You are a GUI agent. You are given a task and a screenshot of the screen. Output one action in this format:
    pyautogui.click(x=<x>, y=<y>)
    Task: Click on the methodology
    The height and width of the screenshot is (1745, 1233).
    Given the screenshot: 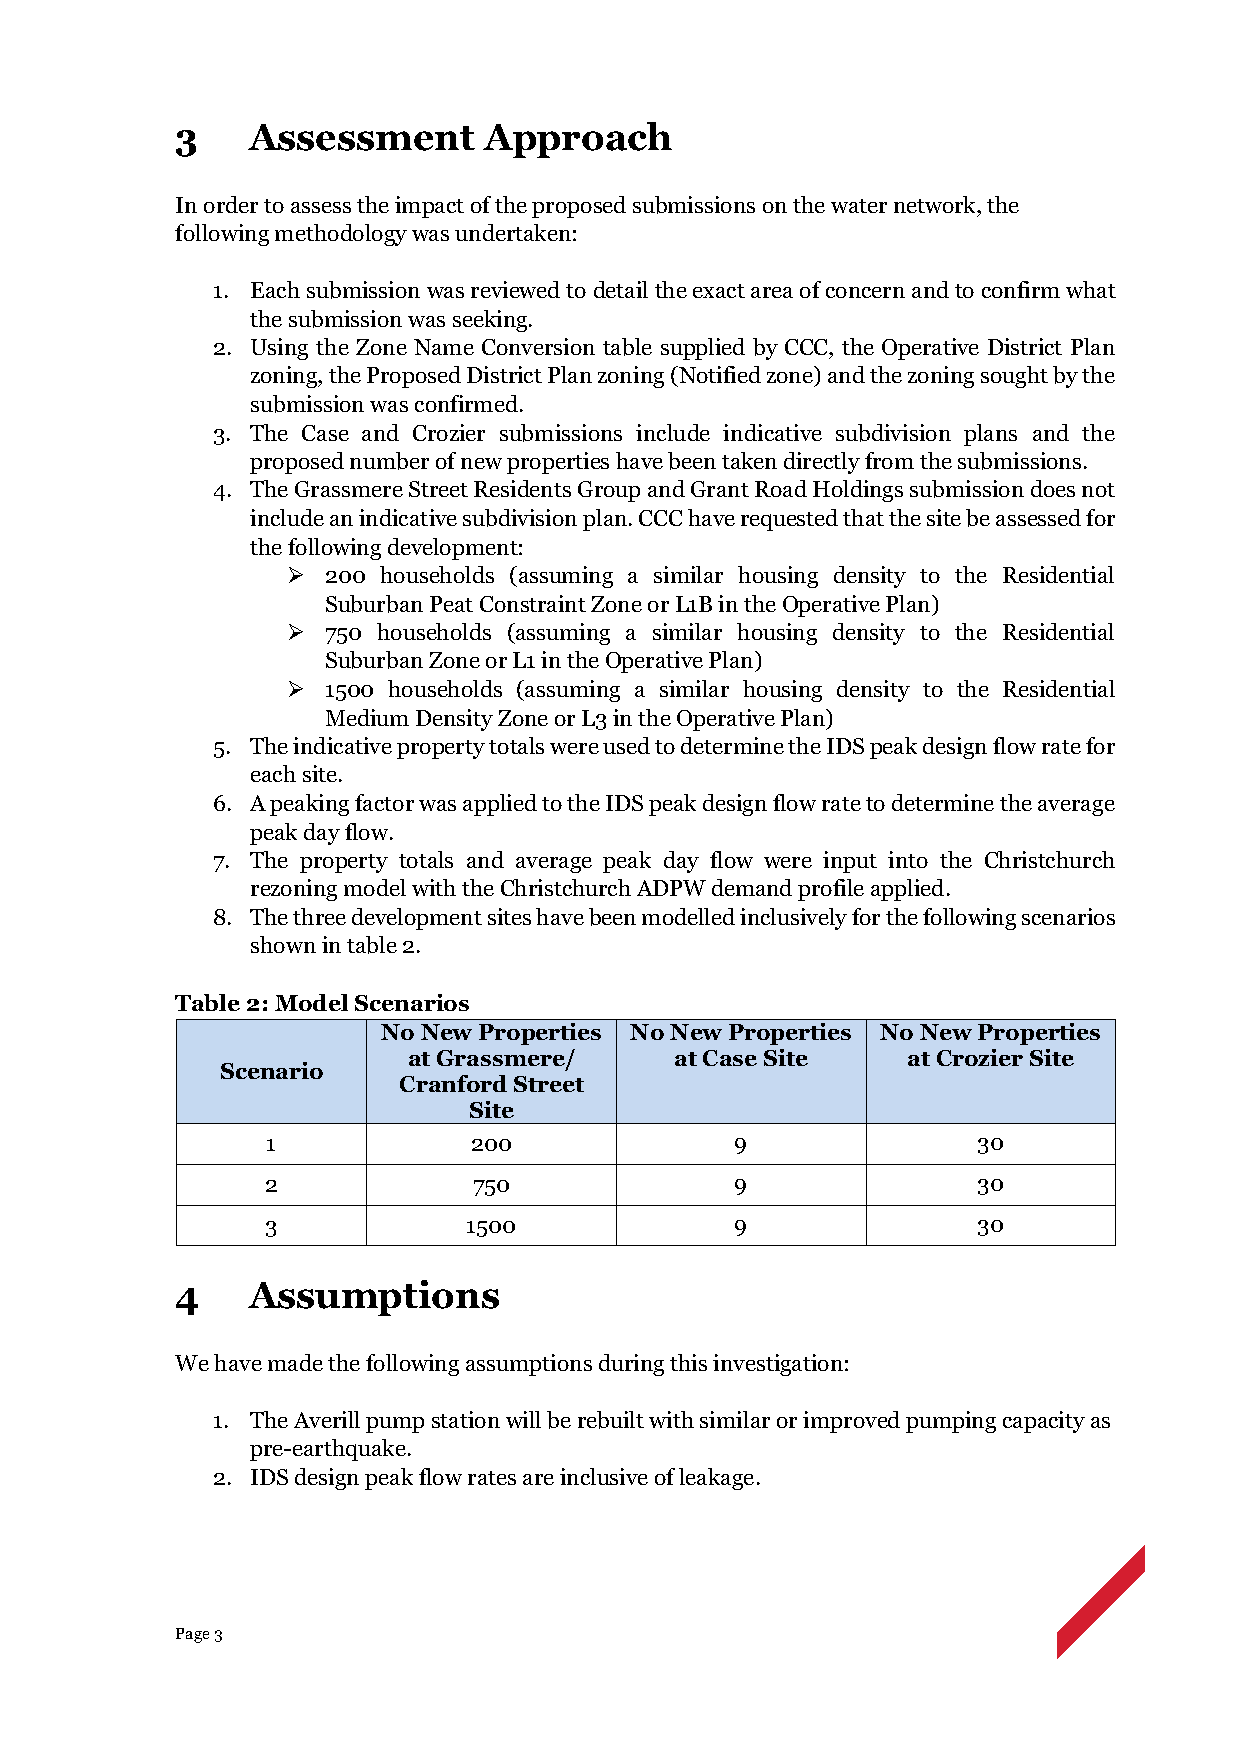 What is the action you would take?
    pyautogui.click(x=341, y=235)
